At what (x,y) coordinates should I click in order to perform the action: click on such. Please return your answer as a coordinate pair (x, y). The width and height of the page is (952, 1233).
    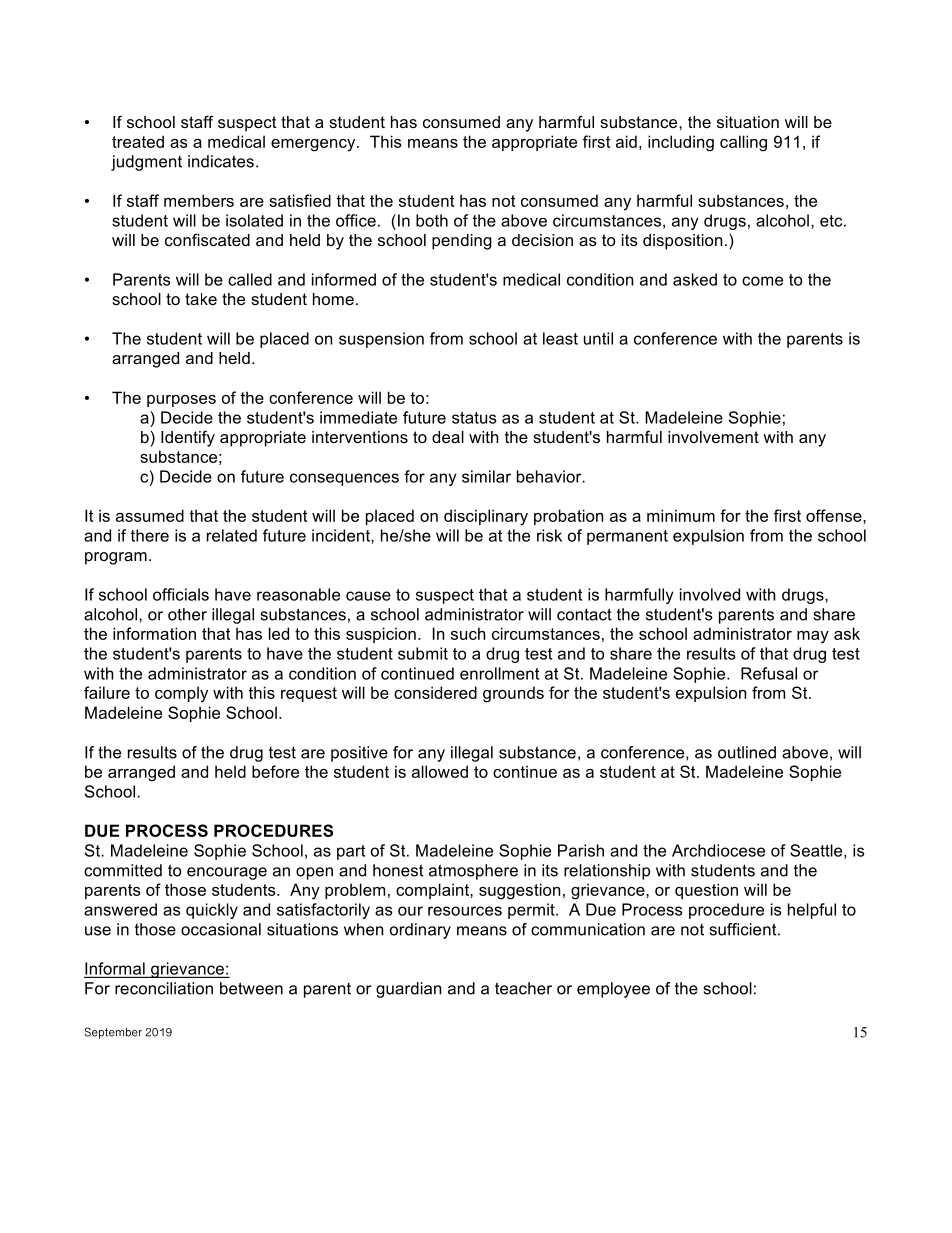
    Looking at the image, I should click on (468, 633).
